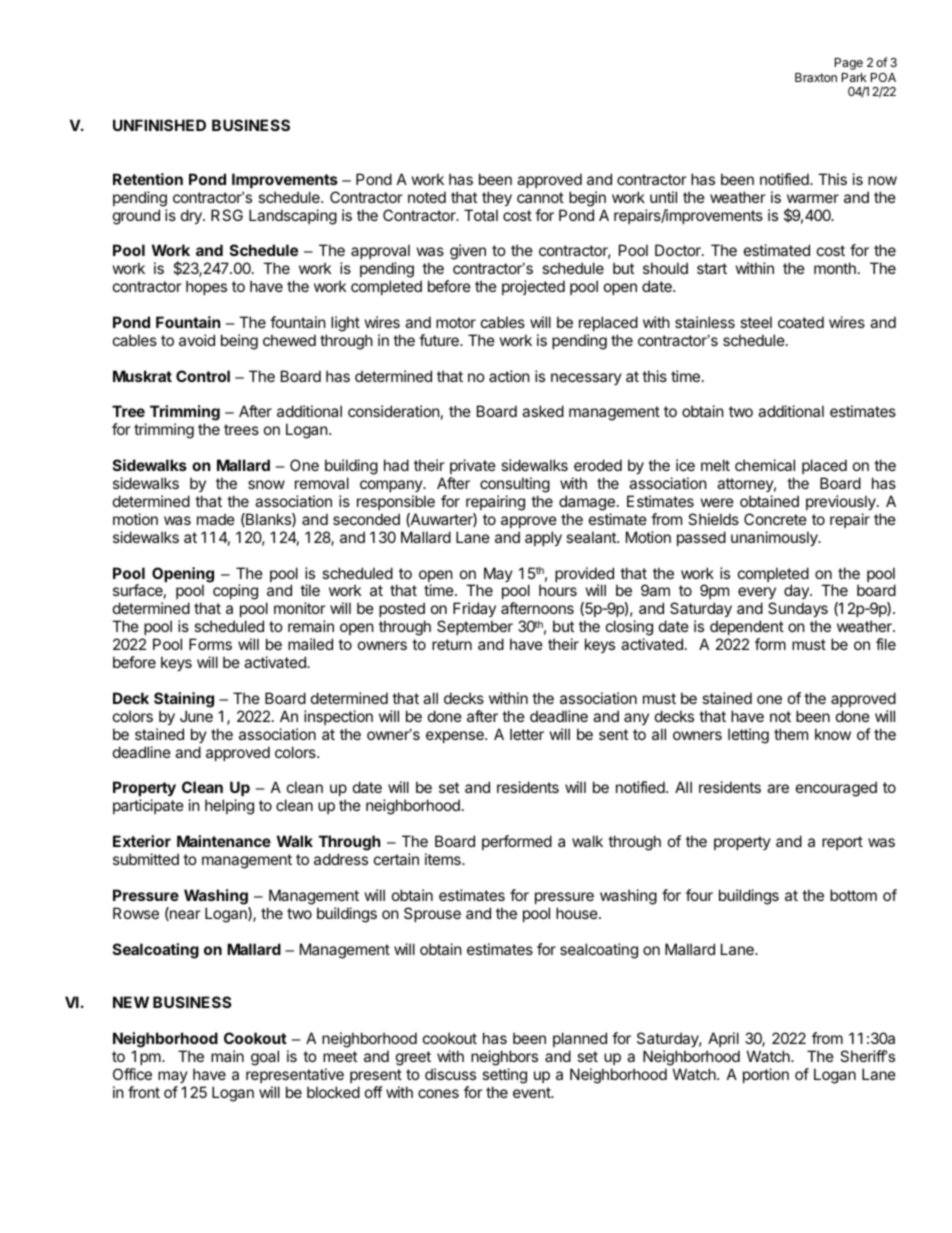  What do you see at coordinates (235, 592) in the screenshot?
I see `coping` at bounding box center [235, 592].
